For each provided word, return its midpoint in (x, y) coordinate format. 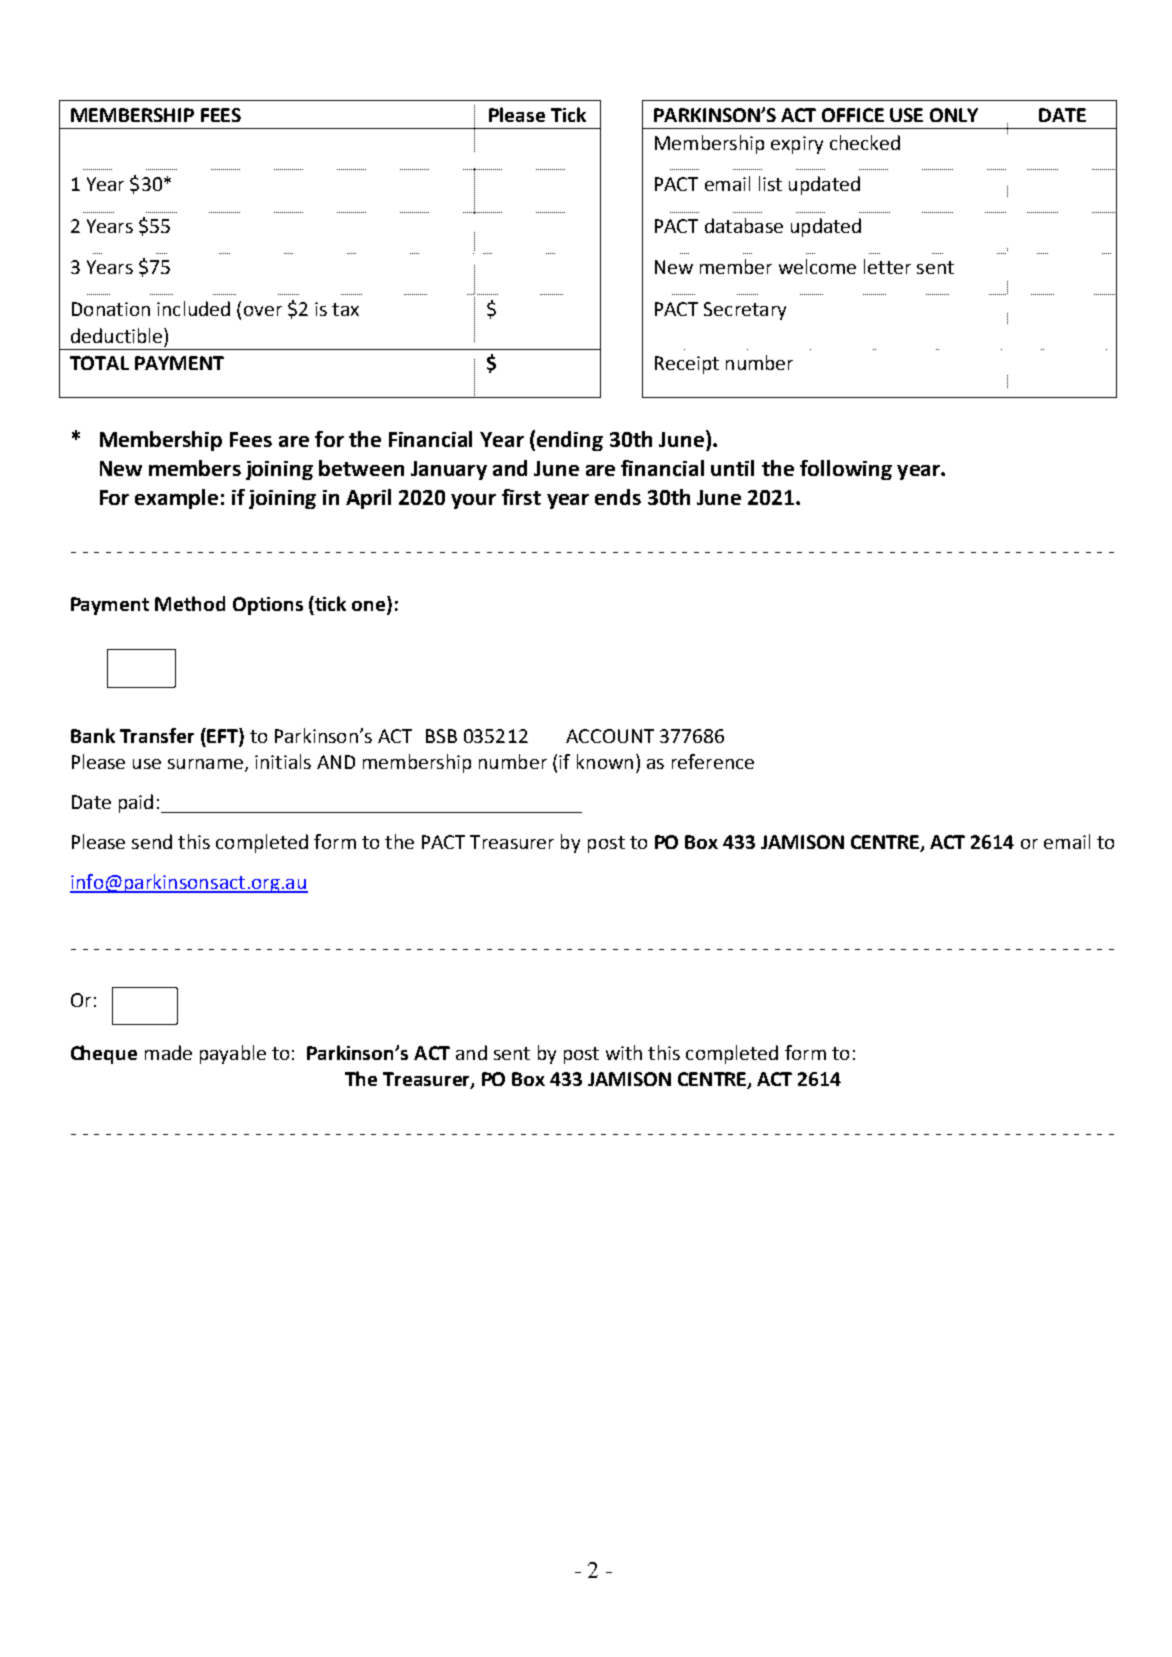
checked (865, 142)
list (770, 183)
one (370, 607)
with (624, 1052)
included (193, 308)
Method (190, 603)
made (168, 1052)
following (846, 470)
